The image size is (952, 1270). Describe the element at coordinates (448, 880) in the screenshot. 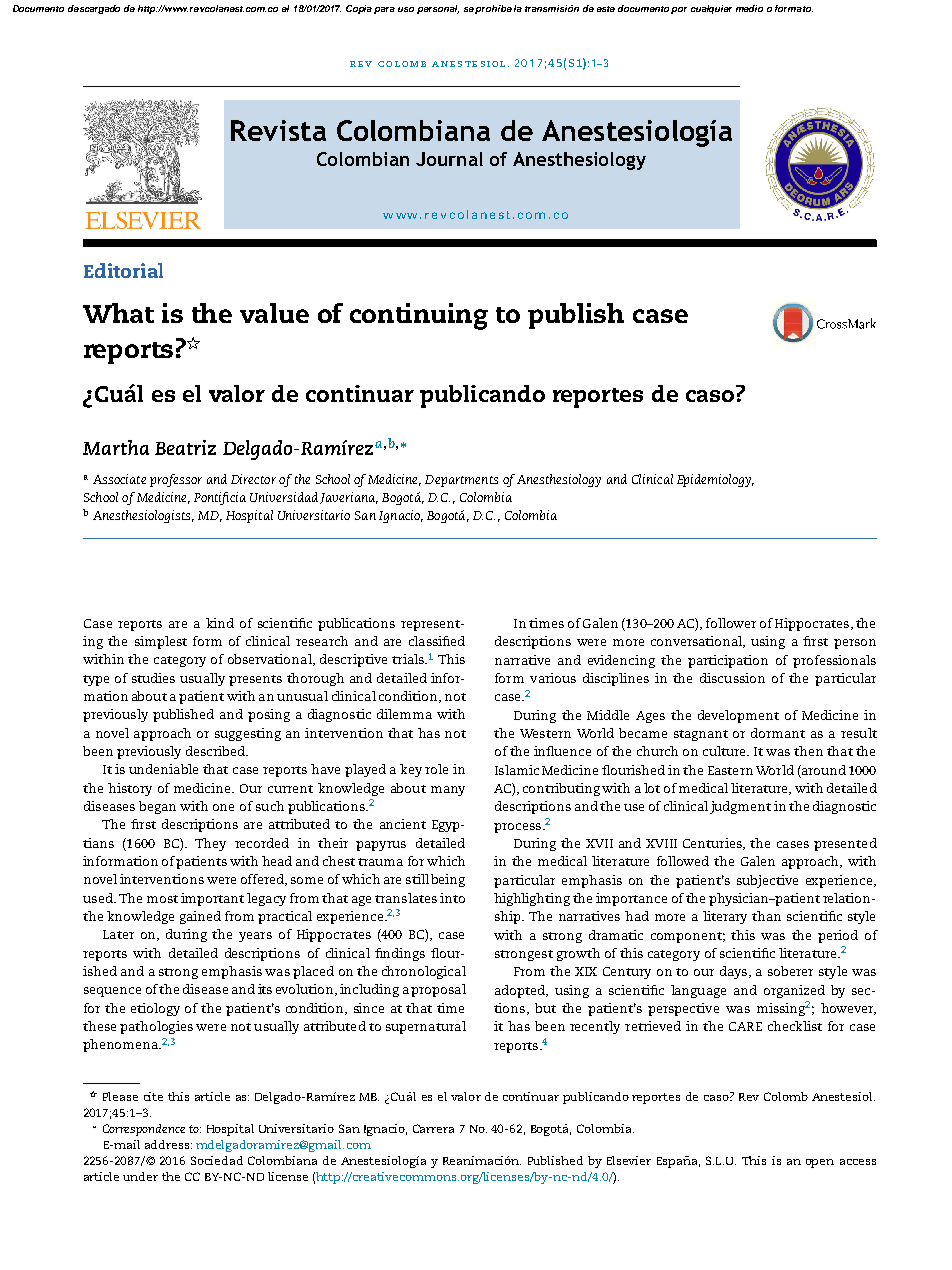

I see `being` at that location.
